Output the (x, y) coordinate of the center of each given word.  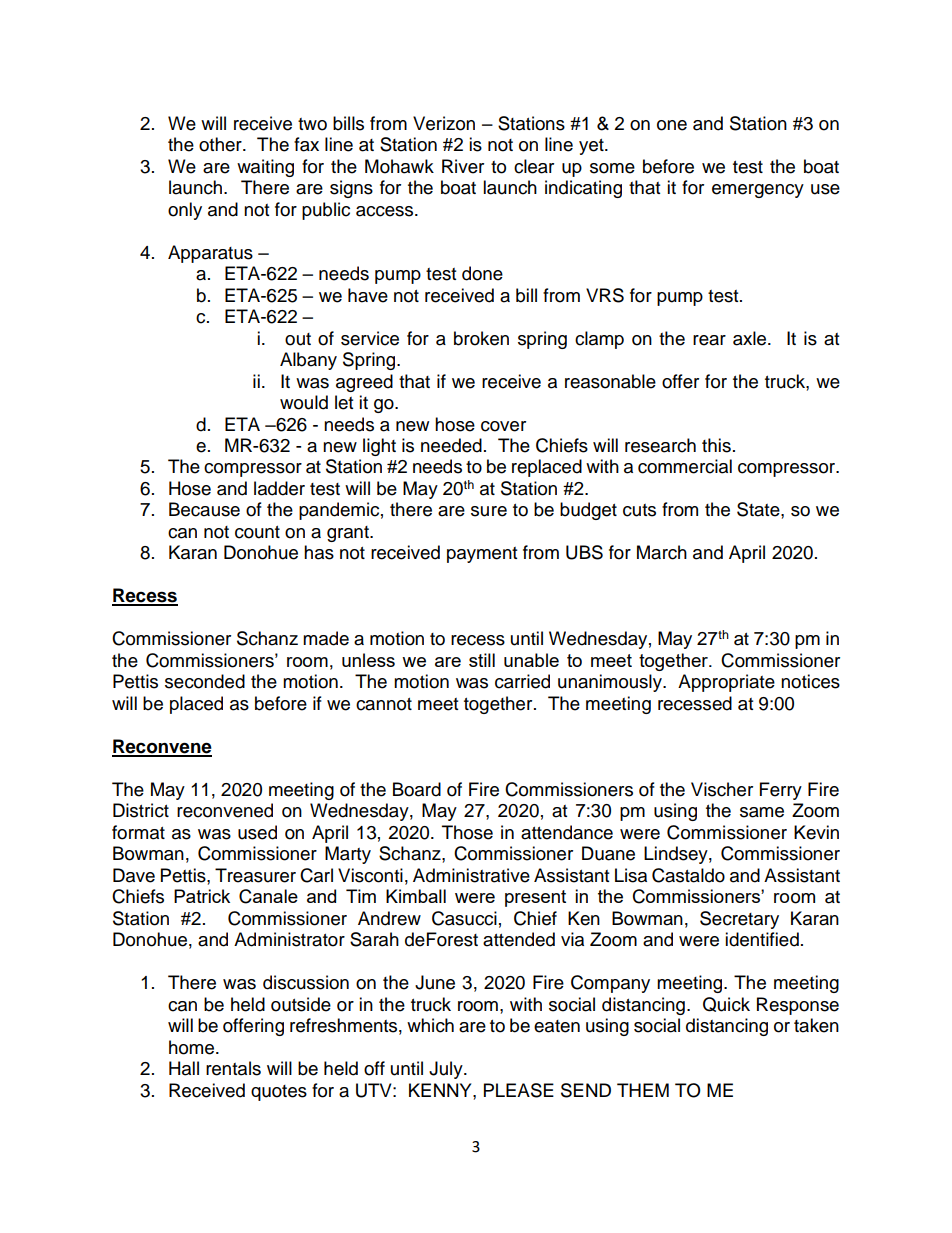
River (463, 166)
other (221, 144)
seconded (205, 681)
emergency (758, 191)
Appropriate (726, 683)
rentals (233, 1068)
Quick (726, 1004)
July (447, 1070)
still (482, 660)
